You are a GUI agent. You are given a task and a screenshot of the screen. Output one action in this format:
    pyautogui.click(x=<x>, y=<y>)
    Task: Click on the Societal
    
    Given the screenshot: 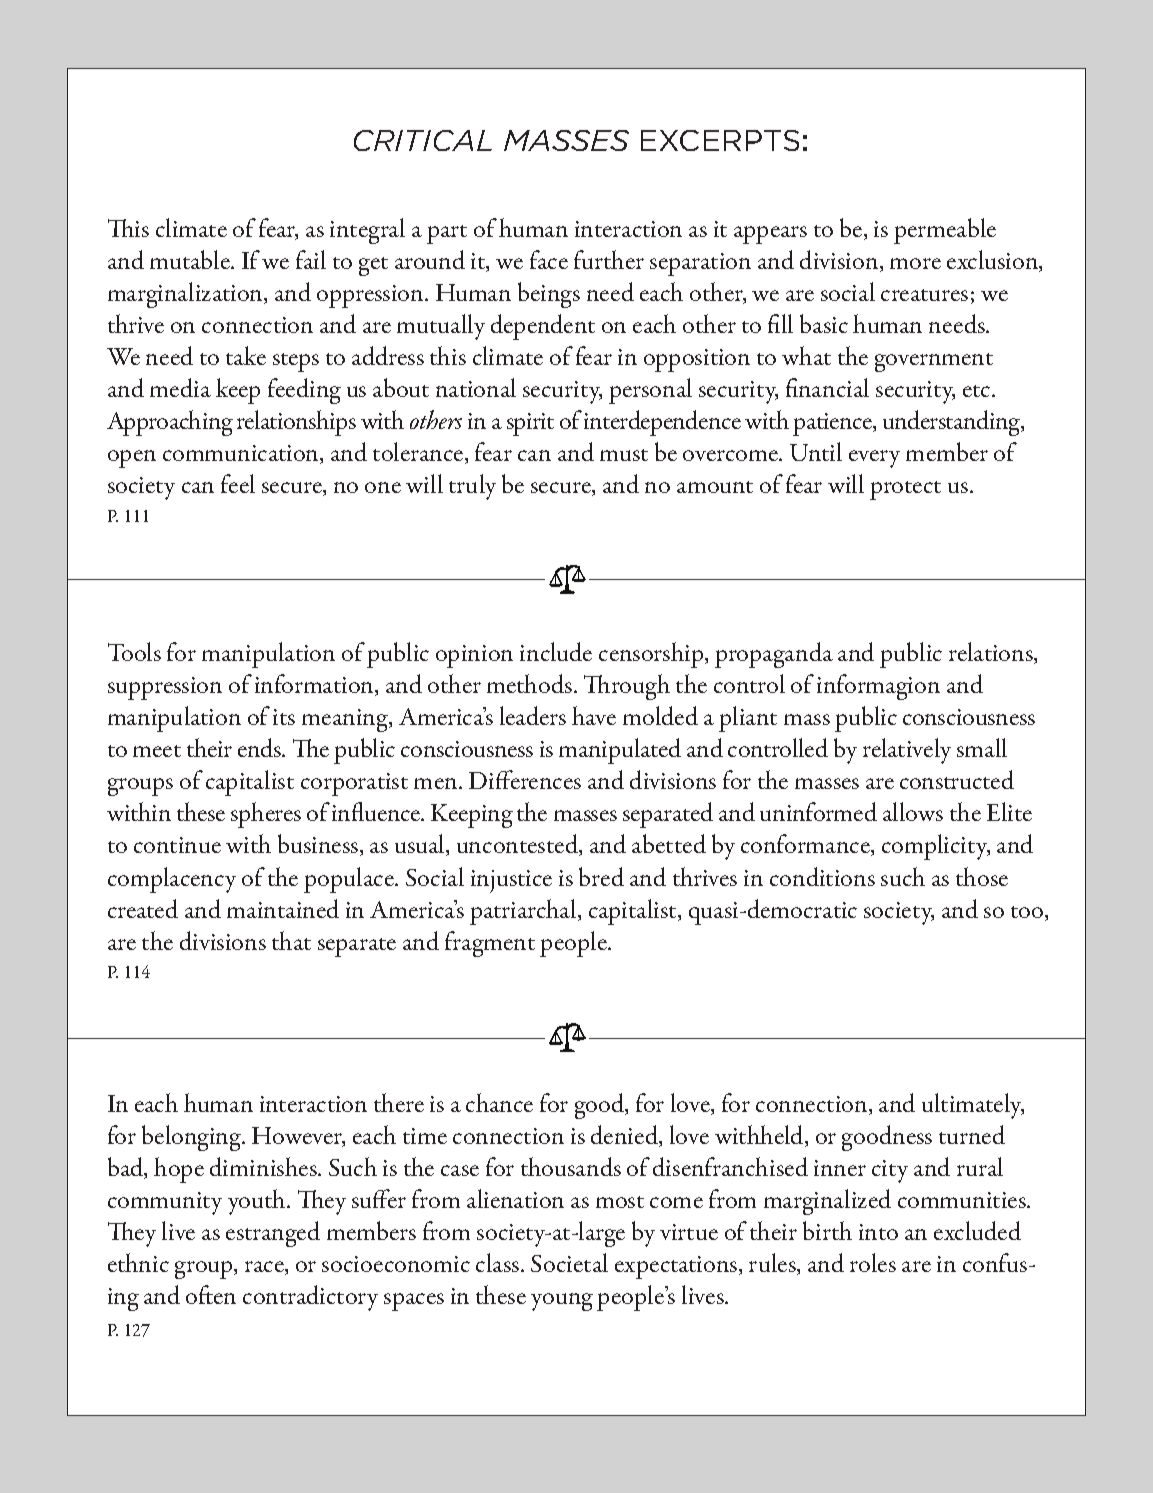 What is the action you would take?
    pyautogui.click(x=569, y=1262)
